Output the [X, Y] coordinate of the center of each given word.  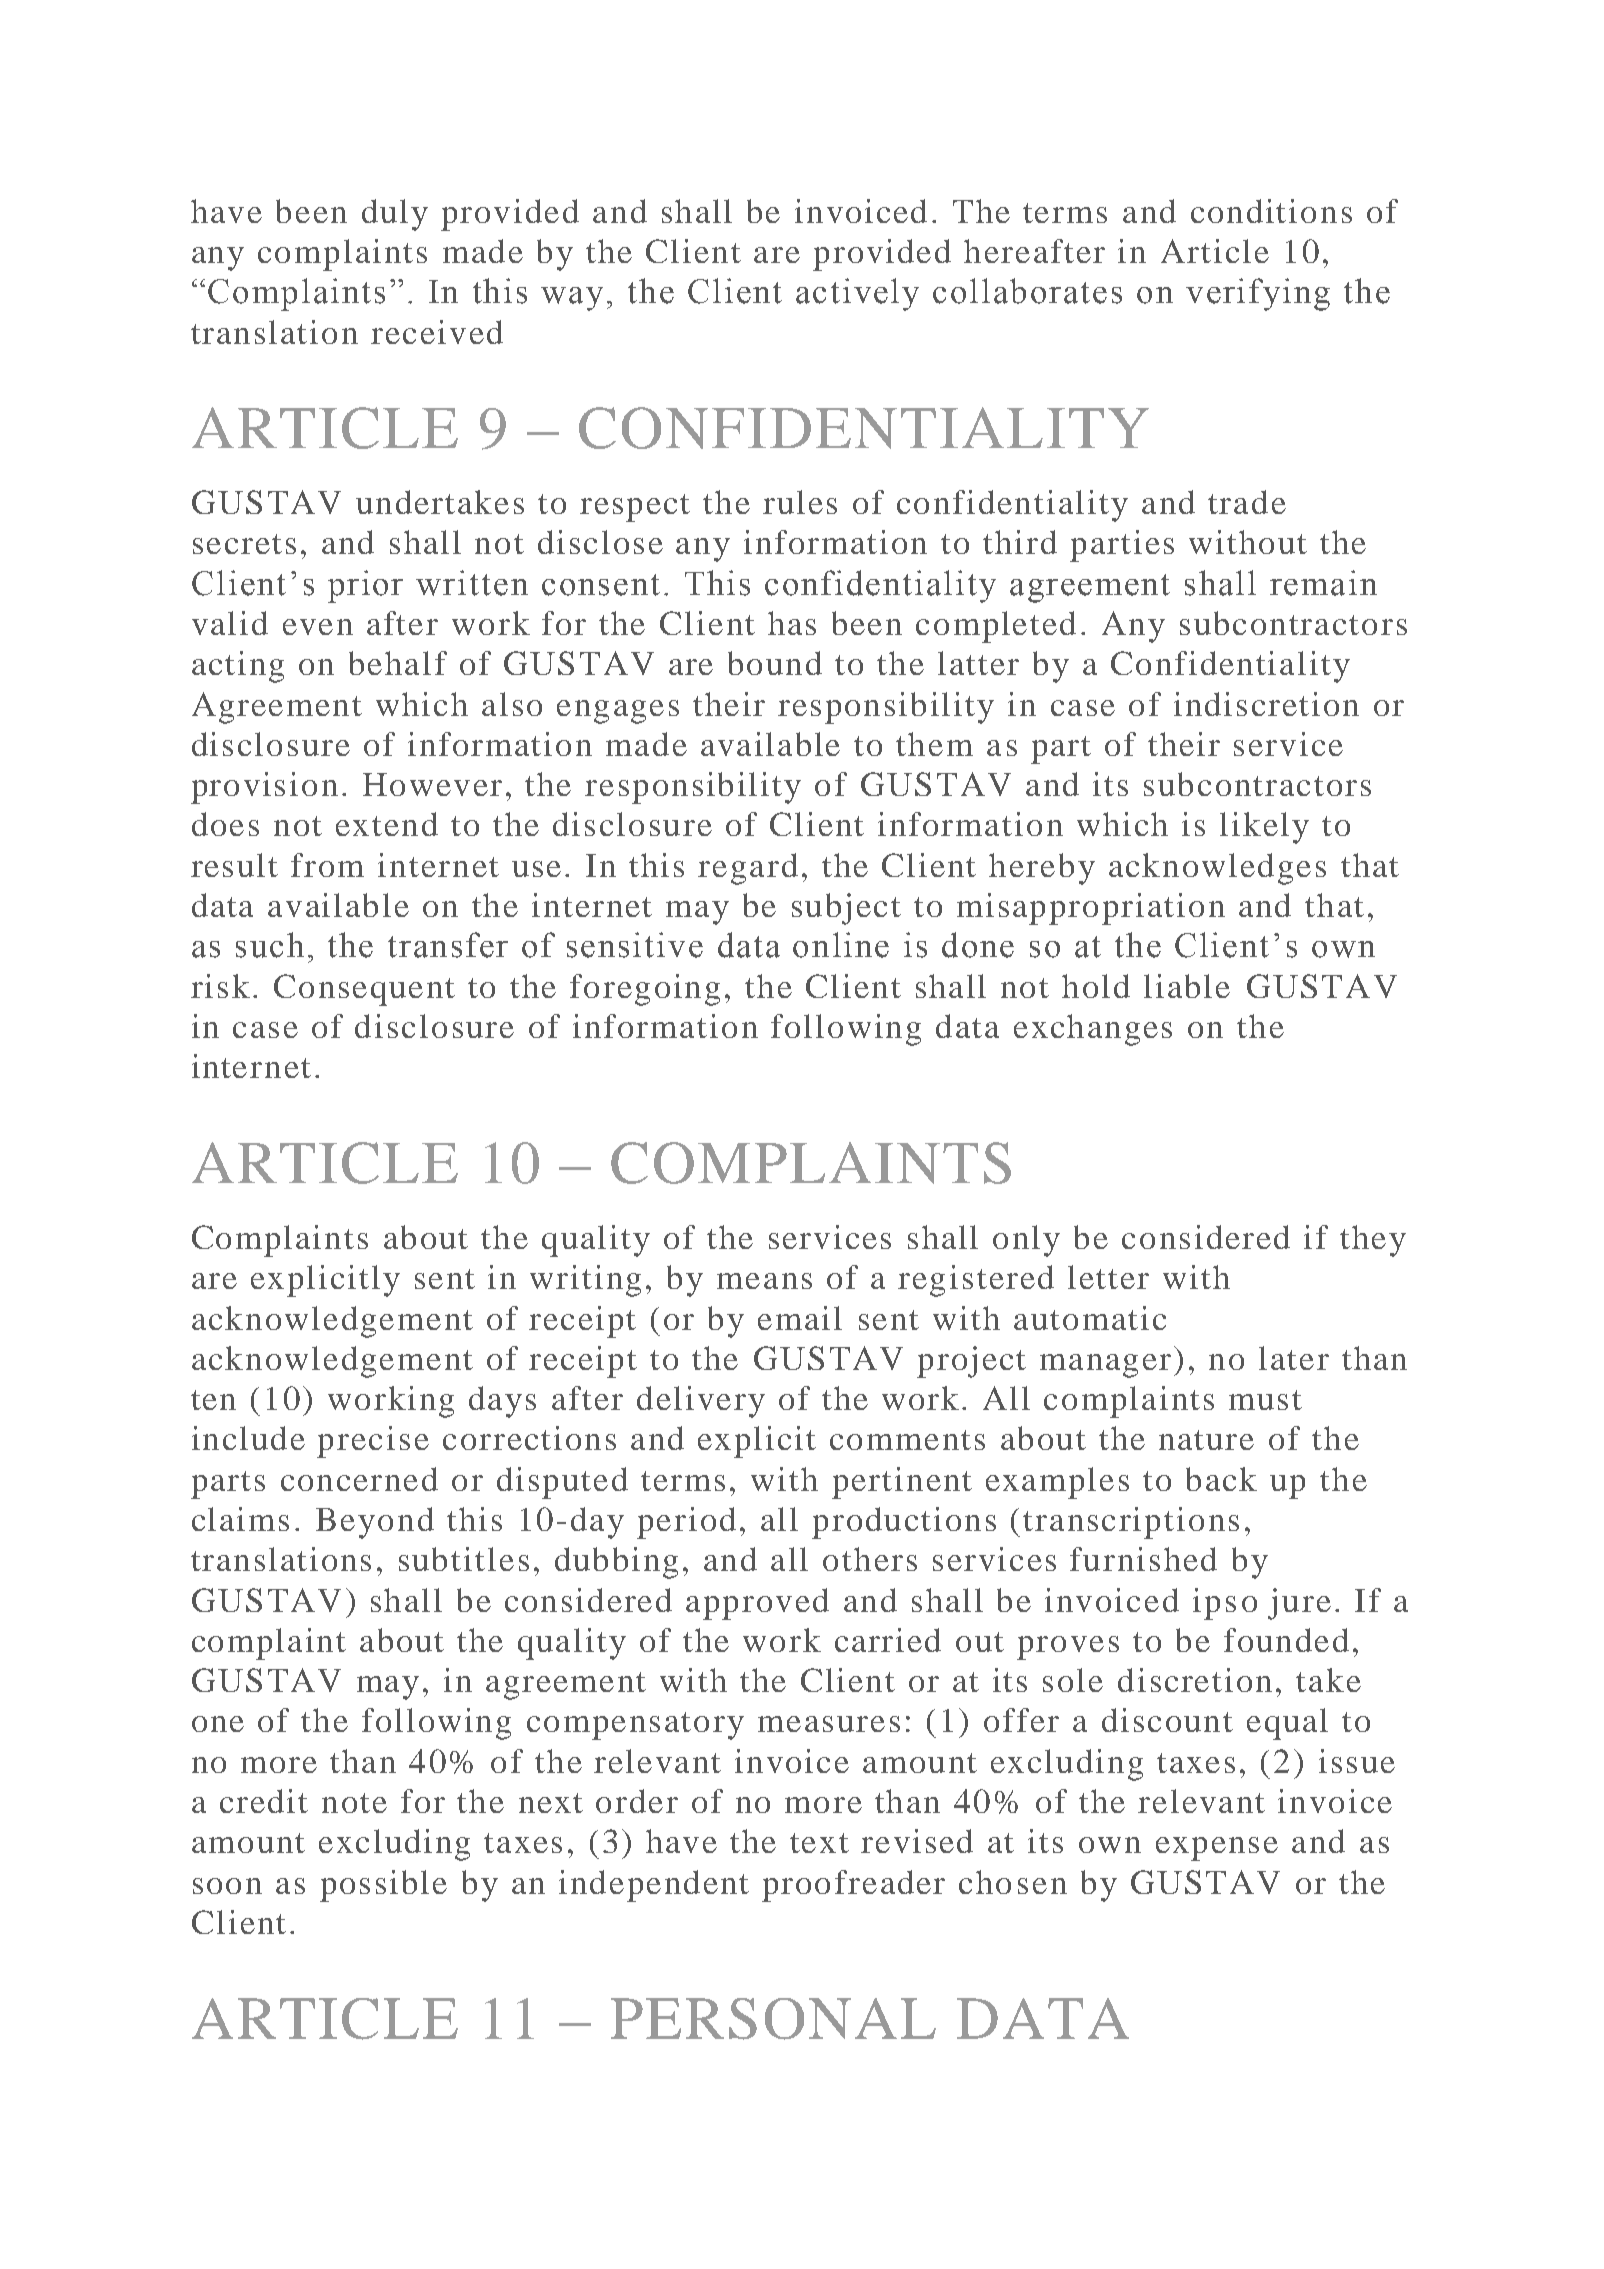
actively [857, 294]
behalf [398, 663]
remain [1323, 583]
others [870, 1559]
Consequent [364, 990]
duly [395, 215]
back [1221, 1479]
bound [775, 663]
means [764, 1281]
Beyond [375, 1523]
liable [1187, 986]
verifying [1258, 294]
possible [383, 1886]
